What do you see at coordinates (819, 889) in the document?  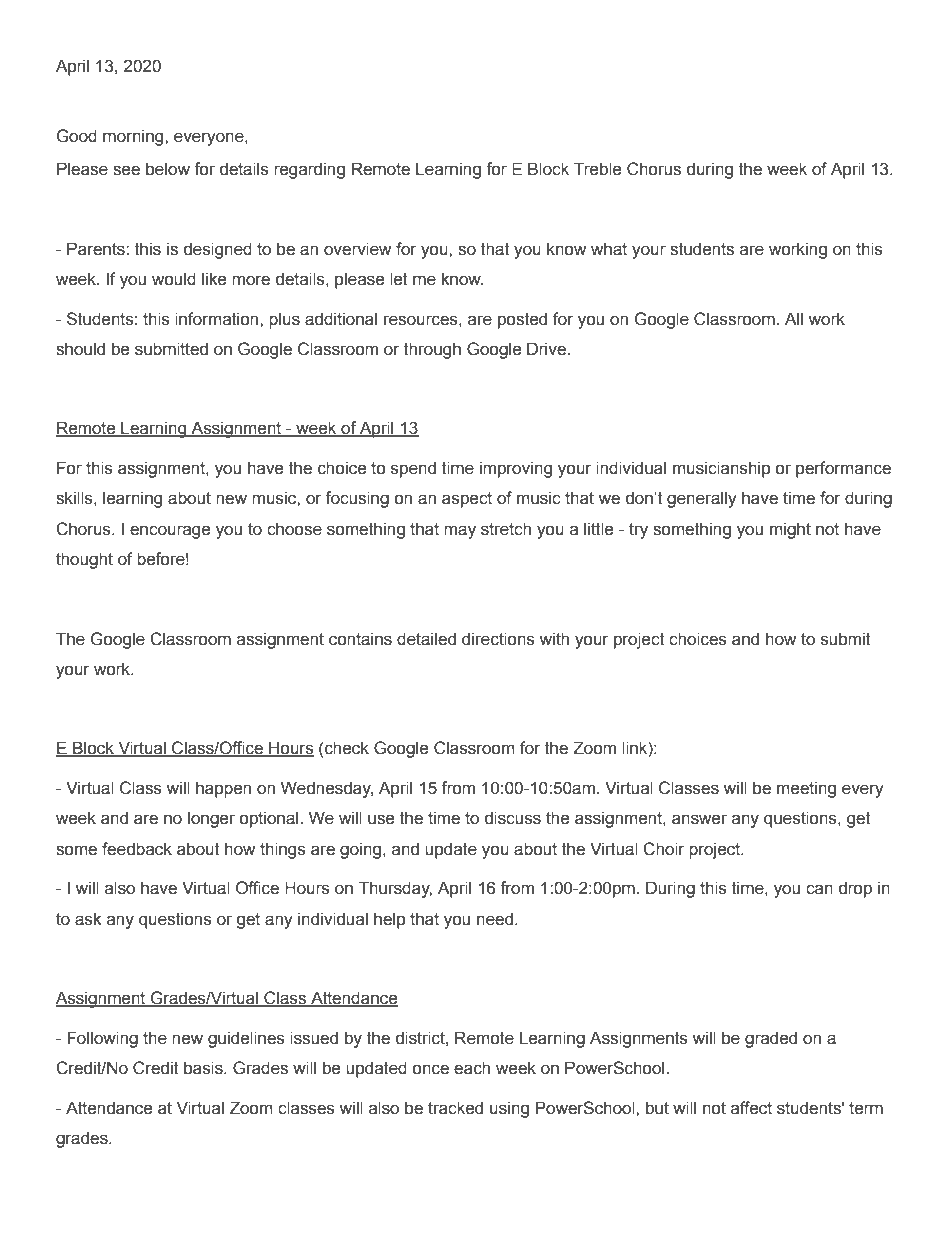 I see `can` at bounding box center [819, 889].
